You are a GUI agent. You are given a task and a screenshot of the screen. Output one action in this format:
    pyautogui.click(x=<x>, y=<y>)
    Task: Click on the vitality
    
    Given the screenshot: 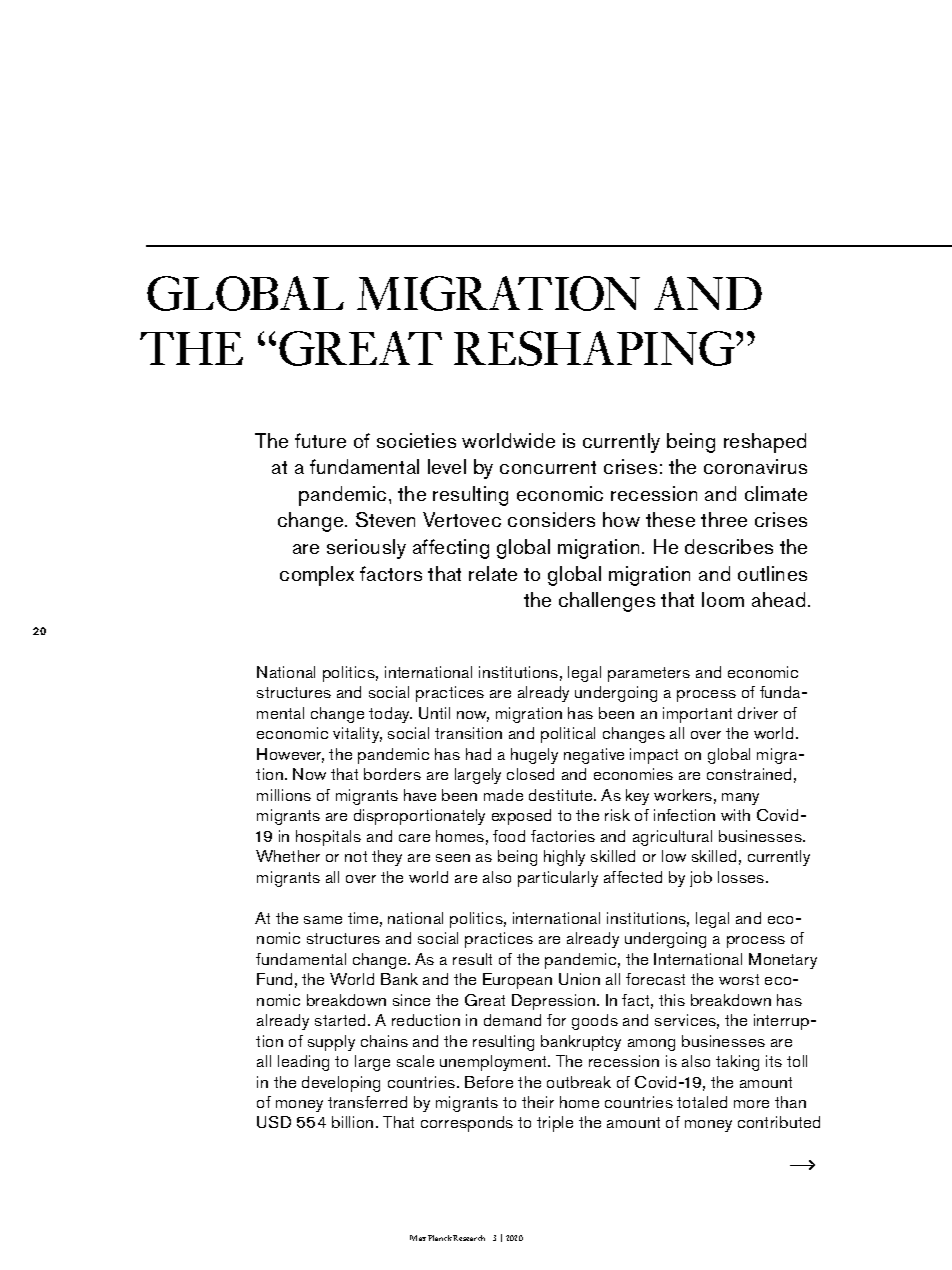 What is the action you would take?
    pyautogui.click(x=357, y=735)
